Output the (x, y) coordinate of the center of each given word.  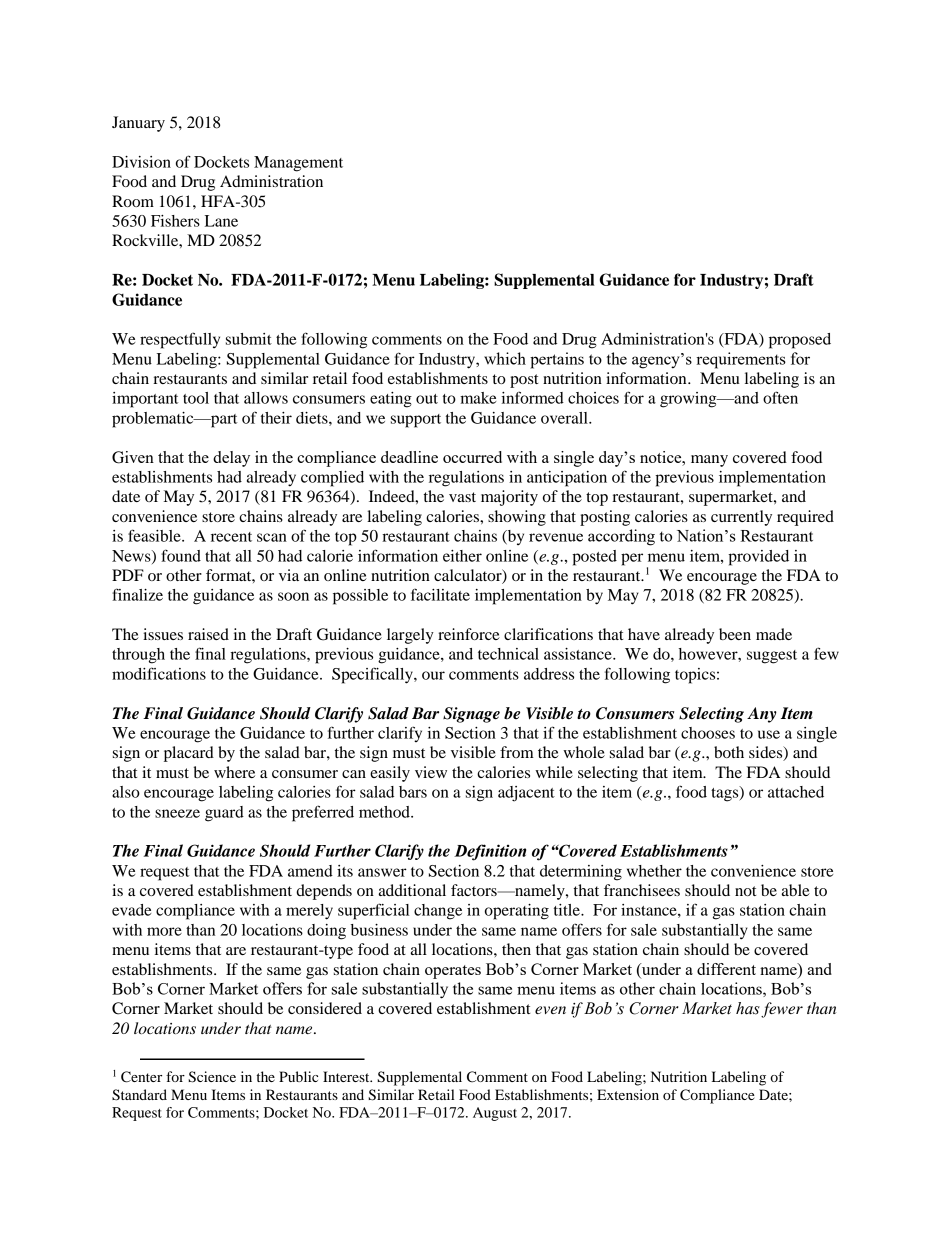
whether (654, 871)
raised (208, 634)
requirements (741, 360)
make (478, 398)
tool (196, 398)
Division (141, 162)
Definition (490, 852)
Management (298, 164)
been (735, 634)
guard (224, 814)
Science (212, 1077)
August (495, 1114)
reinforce (469, 634)
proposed (800, 341)
